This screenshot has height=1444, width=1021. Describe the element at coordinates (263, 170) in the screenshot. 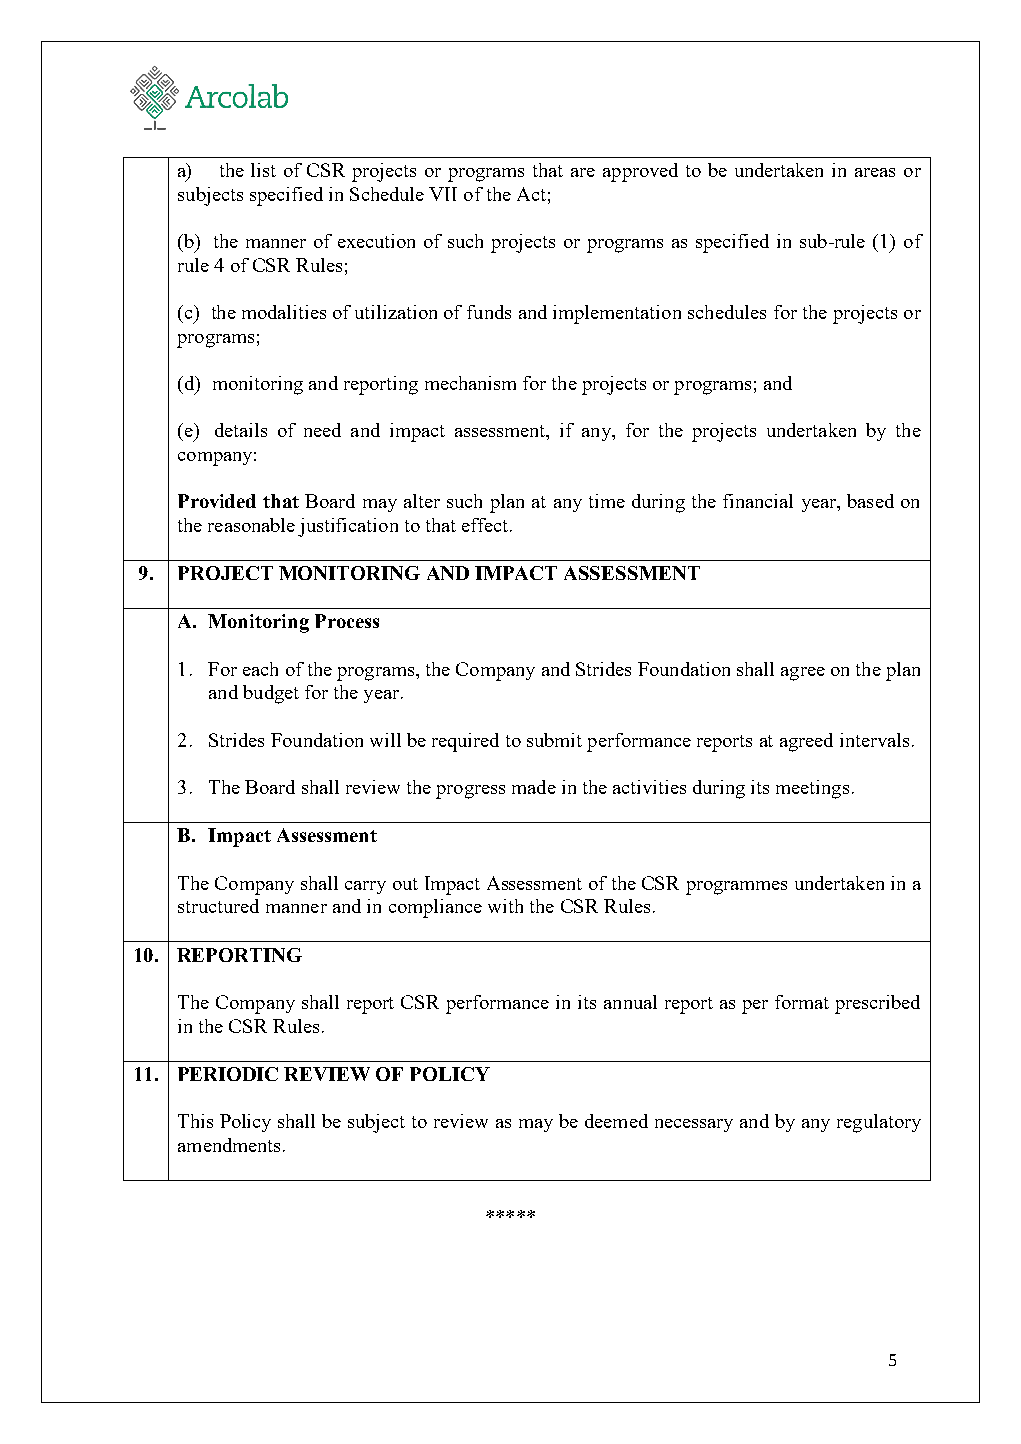

I see `list` at that location.
